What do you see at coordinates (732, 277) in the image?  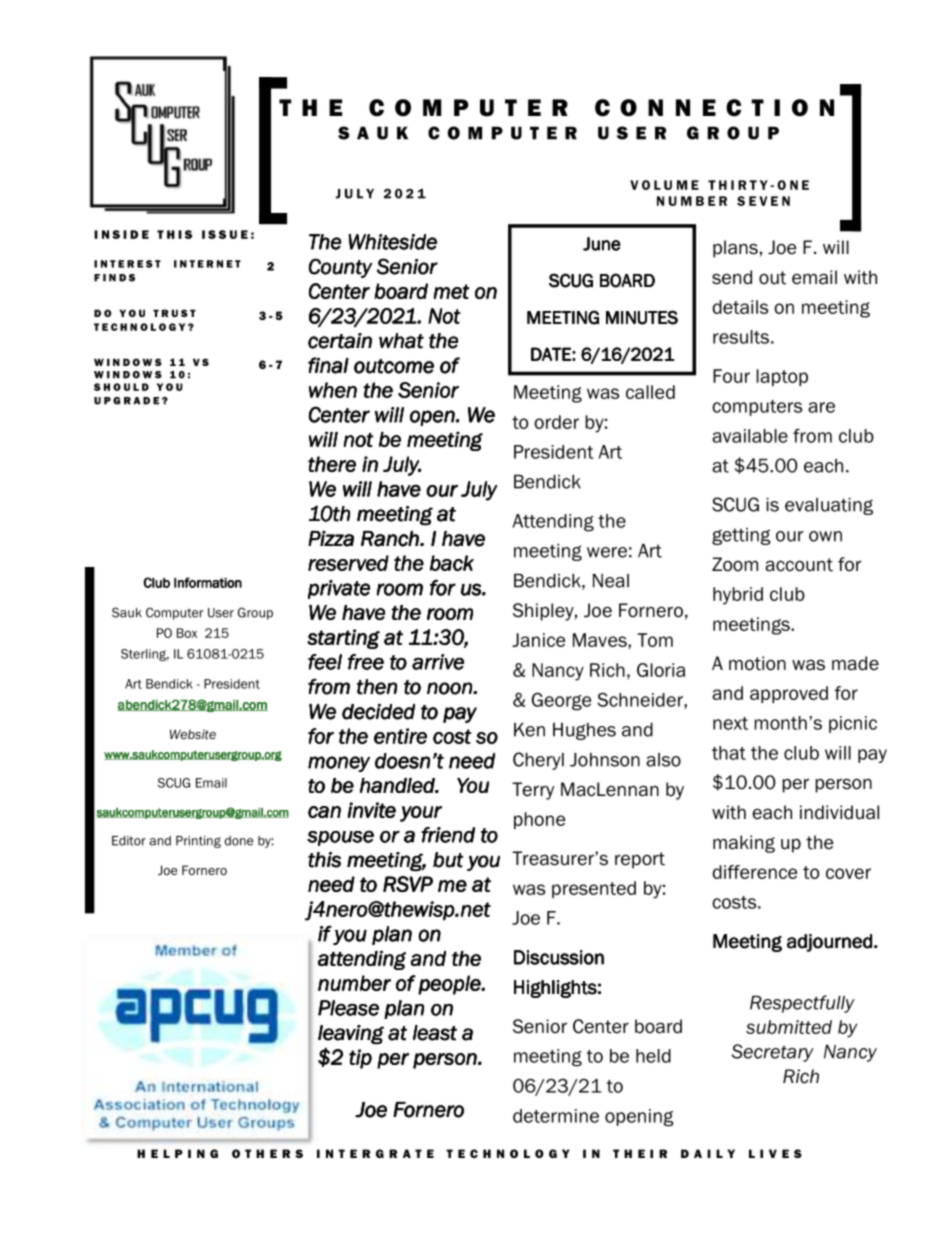 I see `send` at bounding box center [732, 277].
